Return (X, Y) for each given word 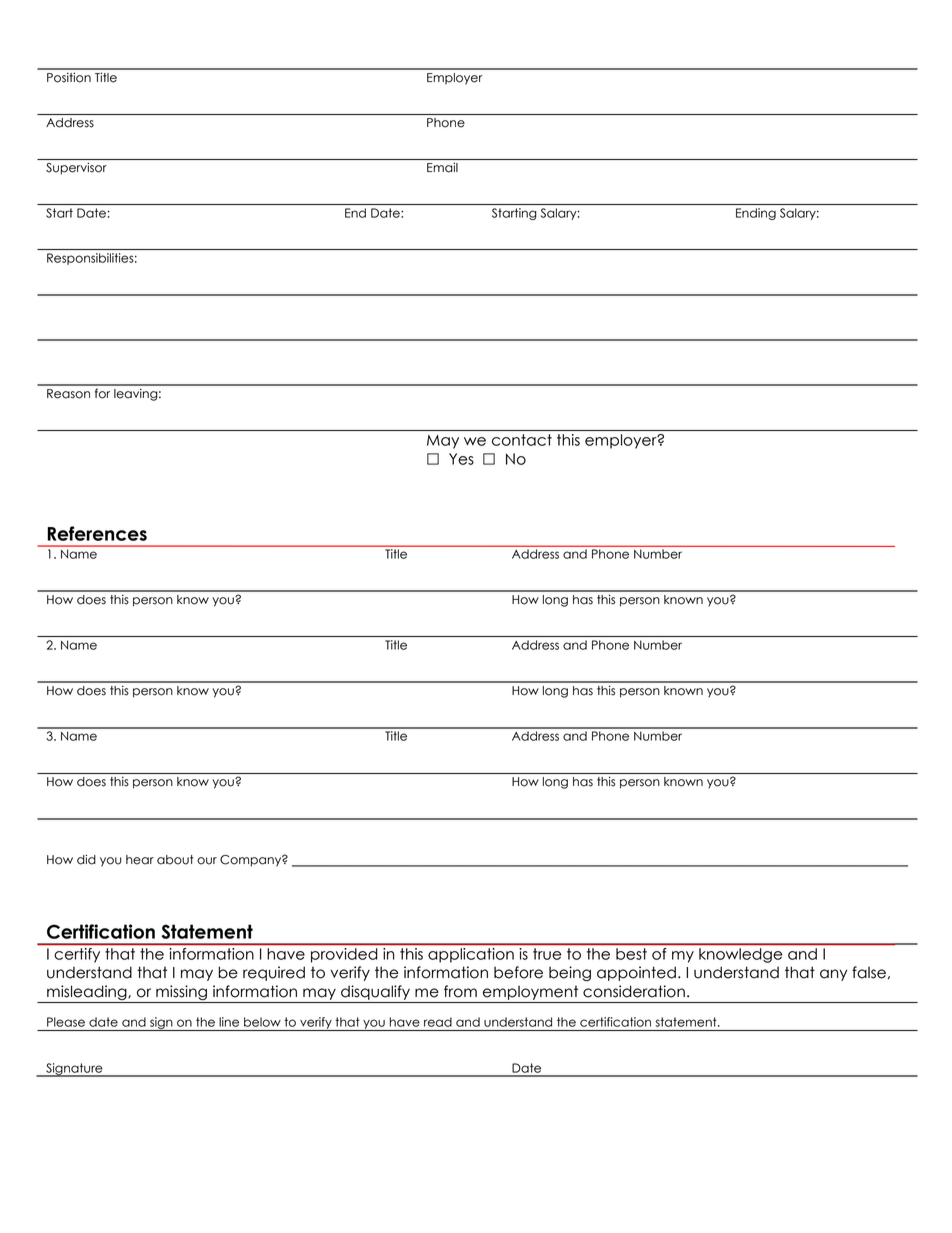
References (97, 533)
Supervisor (76, 169)
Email (442, 168)
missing (181, 992)
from (460, 991)
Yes (461, 459)
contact (522, 440)
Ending (756, 214)
